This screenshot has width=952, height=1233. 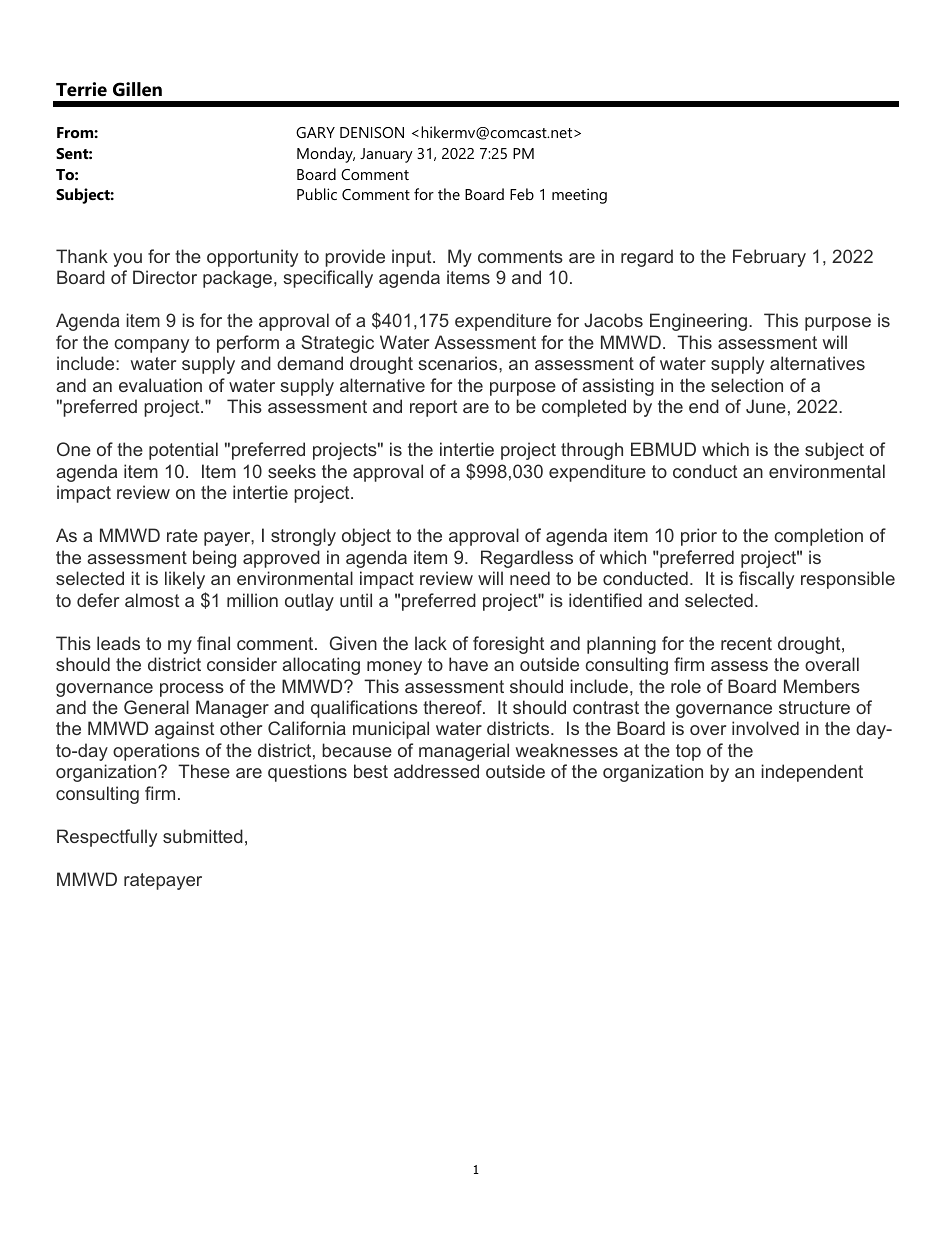 What do you see at coordinates (766, 580) in the screenshot?
I see `fiscally` at bounding box center [766, 580].
